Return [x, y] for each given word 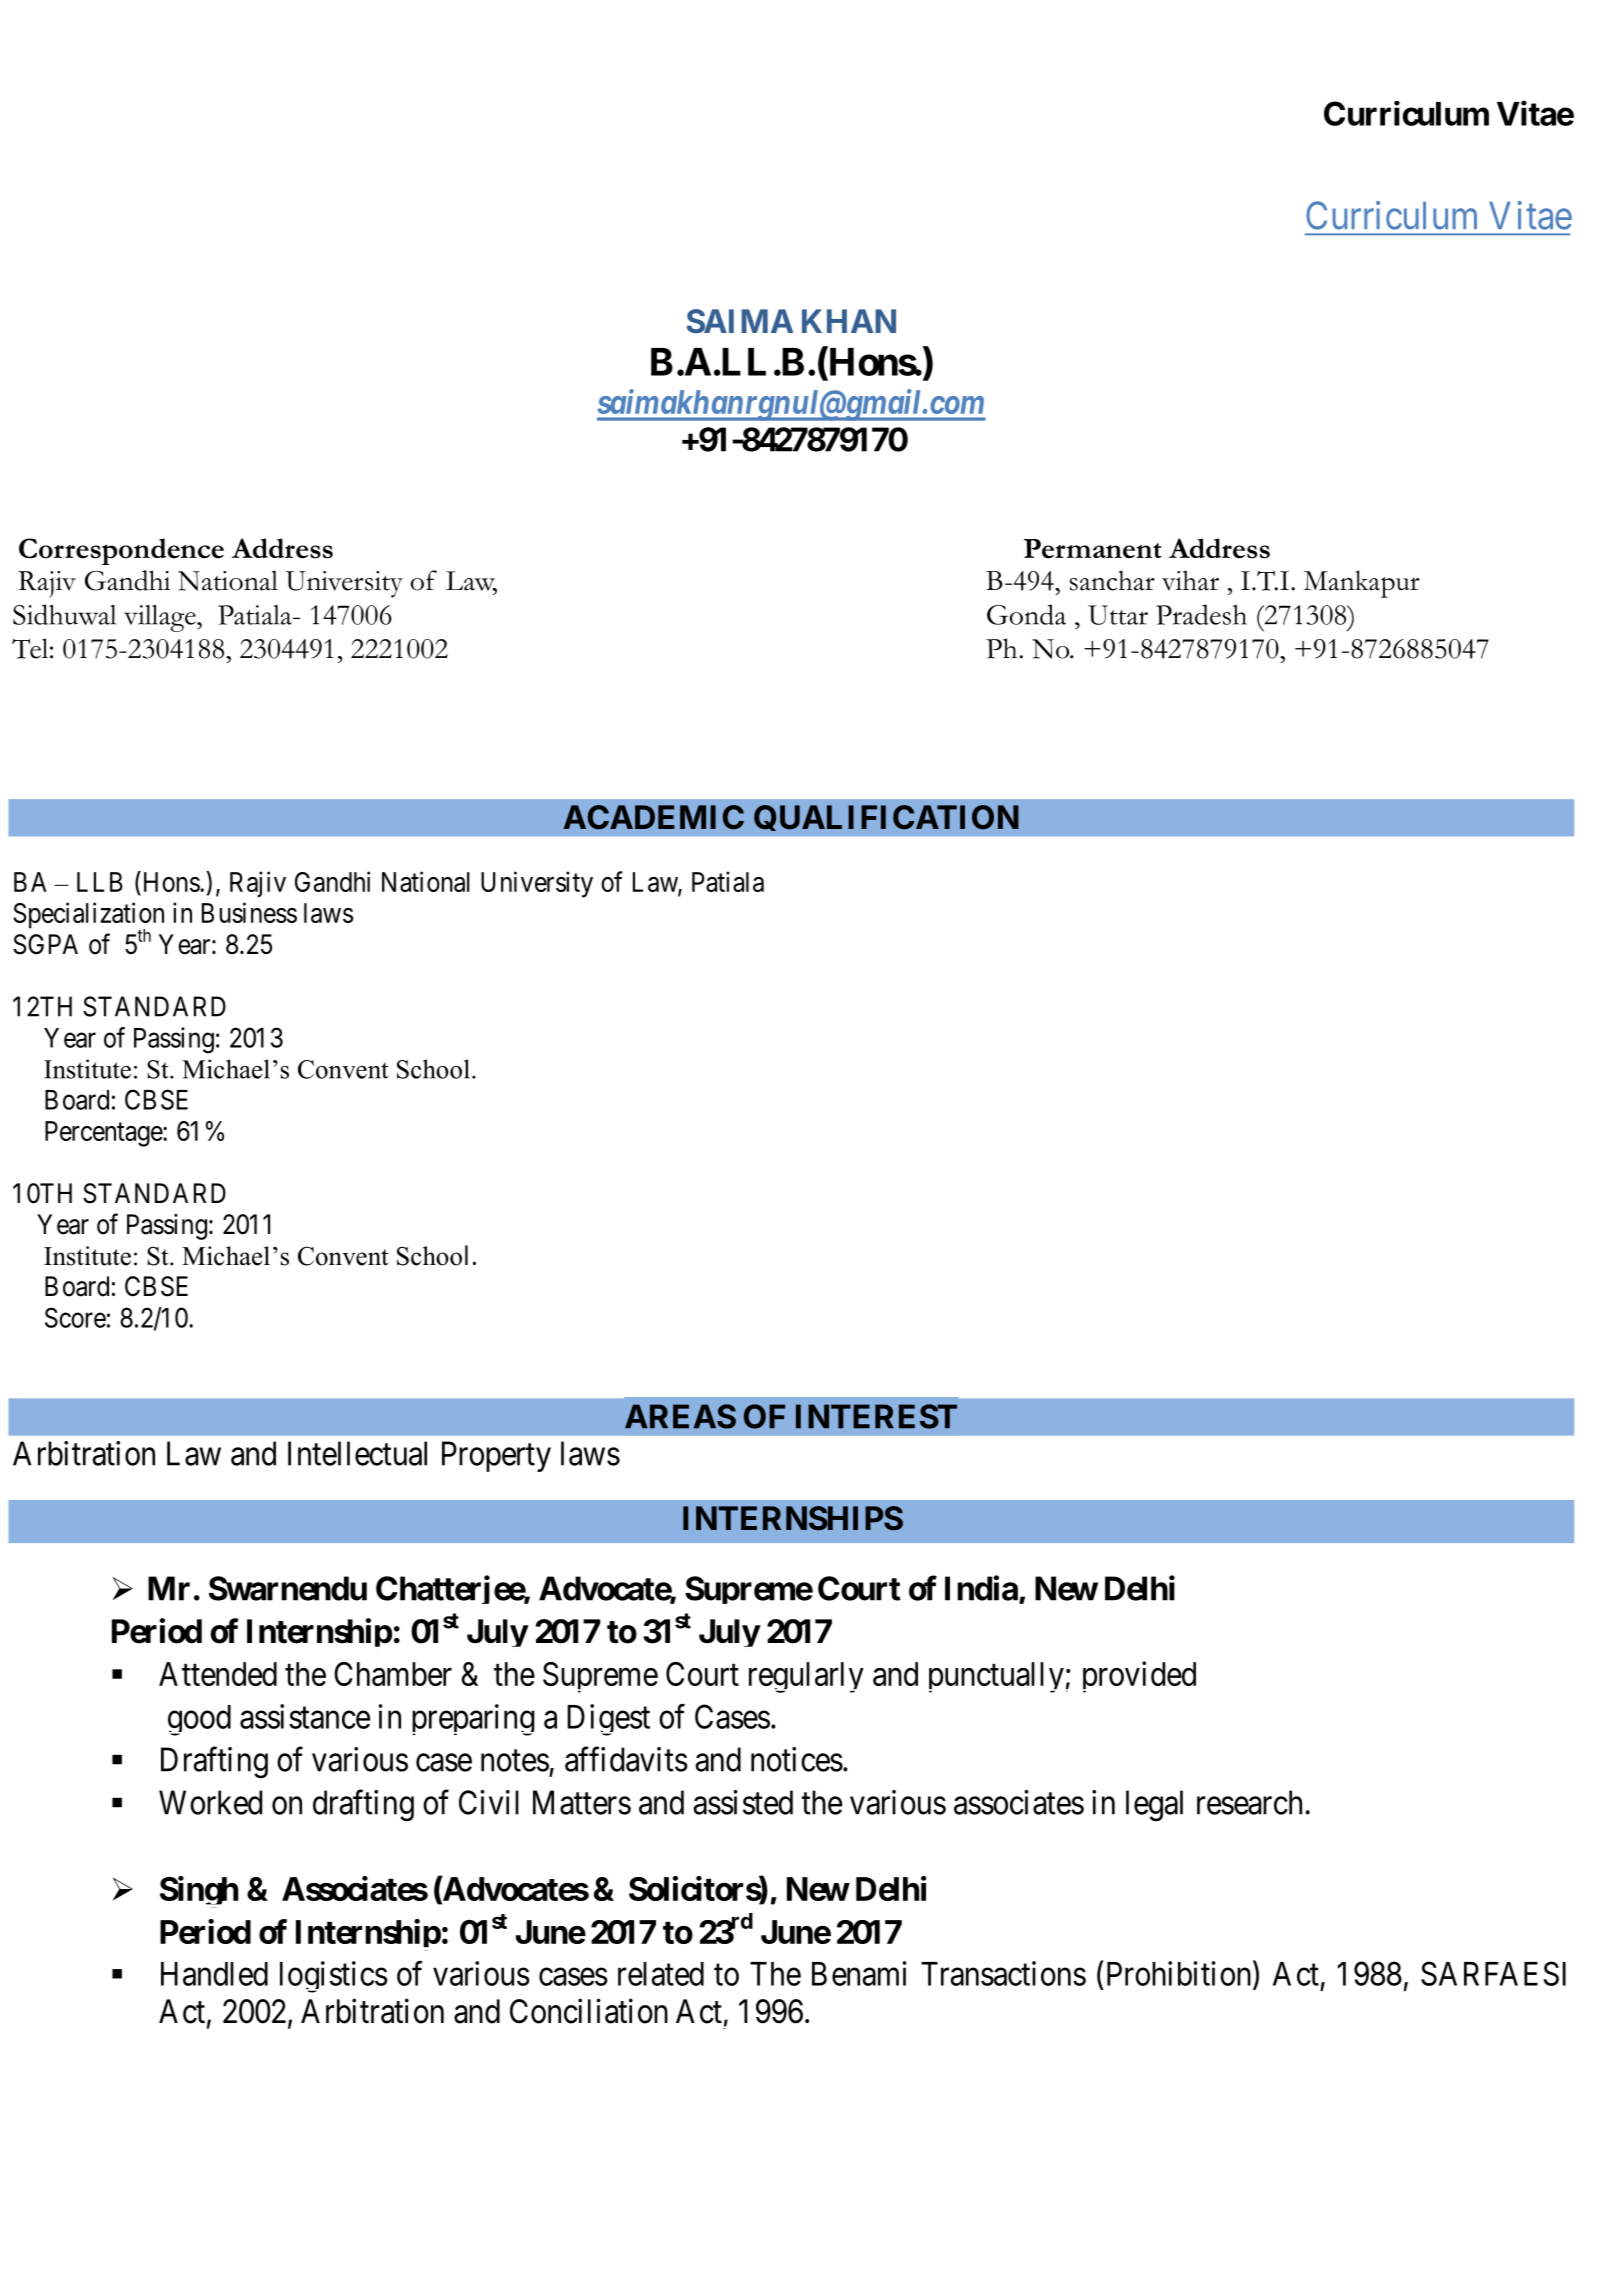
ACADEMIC [653, 817]
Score [75, 1317]
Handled [214, 1974]
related [661, 1974]
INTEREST [876, 1416]
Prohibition [1180, 1974]
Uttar [1118, 615]
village [161, 618]
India [981, 1588]
